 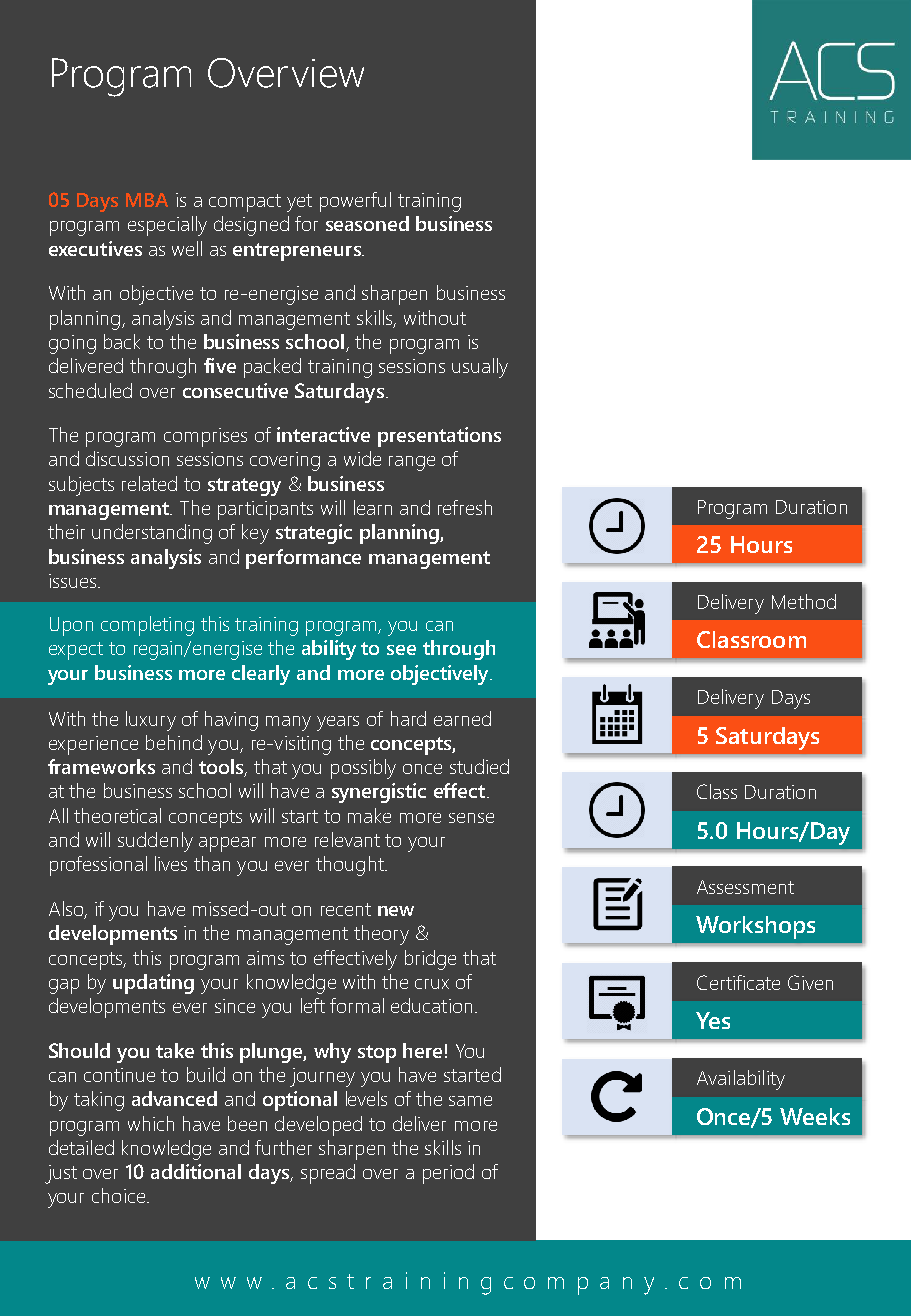 I want to click on Method, so click(x=804, y=601).
